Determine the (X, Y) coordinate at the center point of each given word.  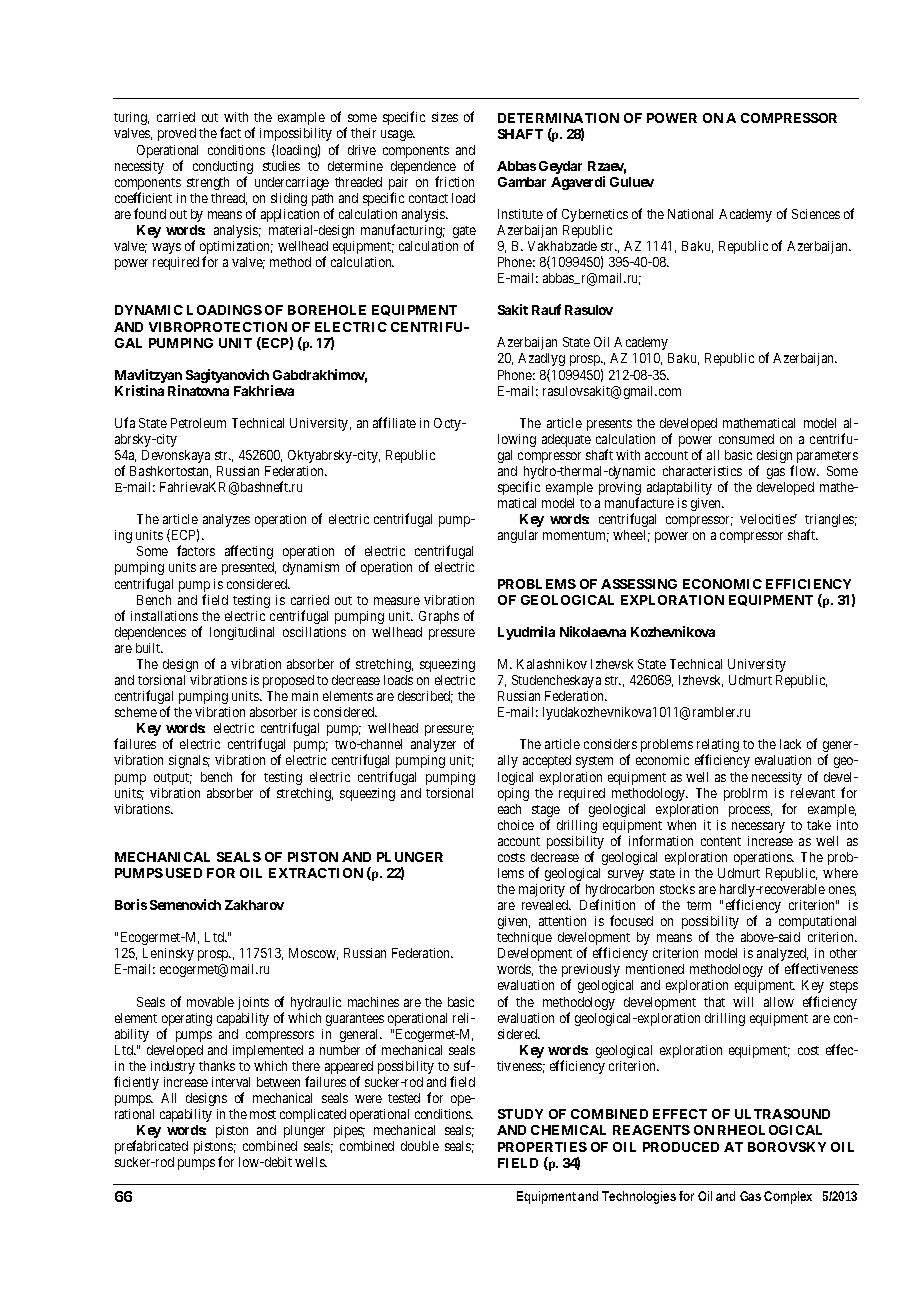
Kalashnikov (552, 664)
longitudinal (242, 633)
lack (790, 744)
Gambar (522, 182)
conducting (223, 169)
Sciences (816, 214)
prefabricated (151, 1147)
